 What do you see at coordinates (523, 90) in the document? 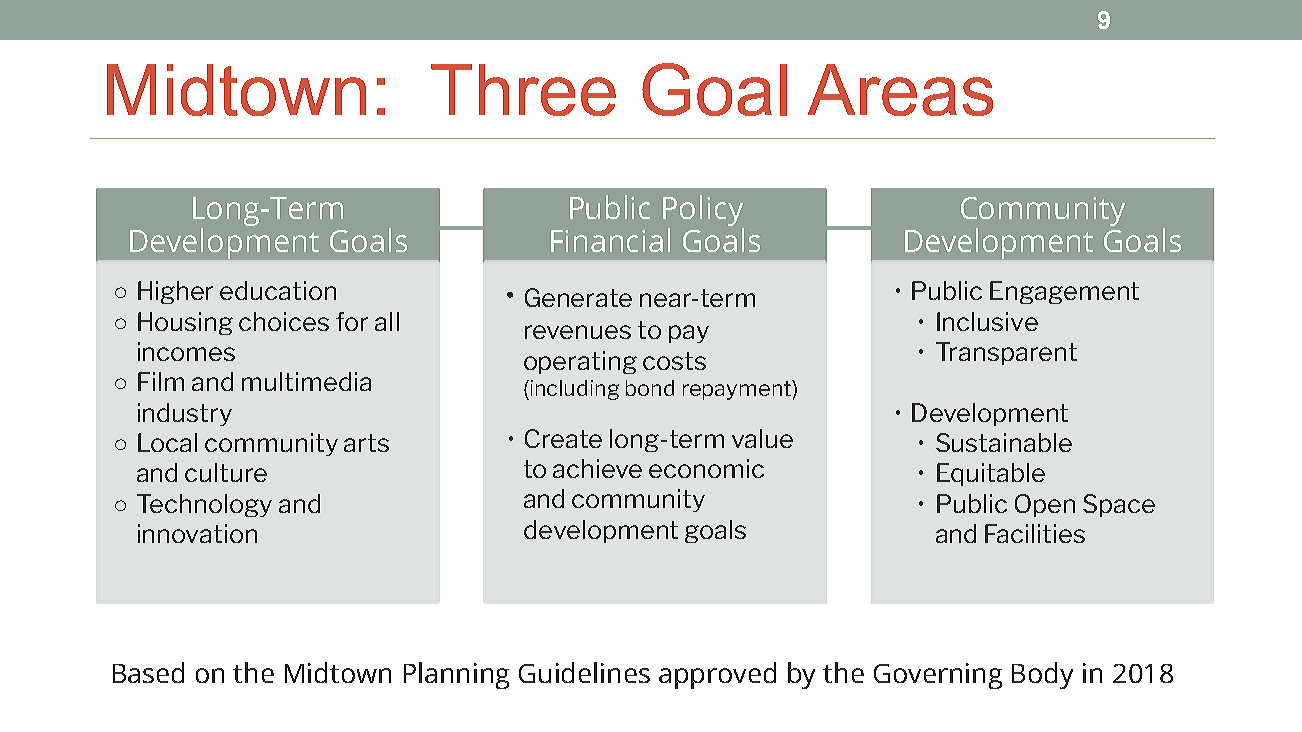
I see `Three` at bounding box center [523, 90].
